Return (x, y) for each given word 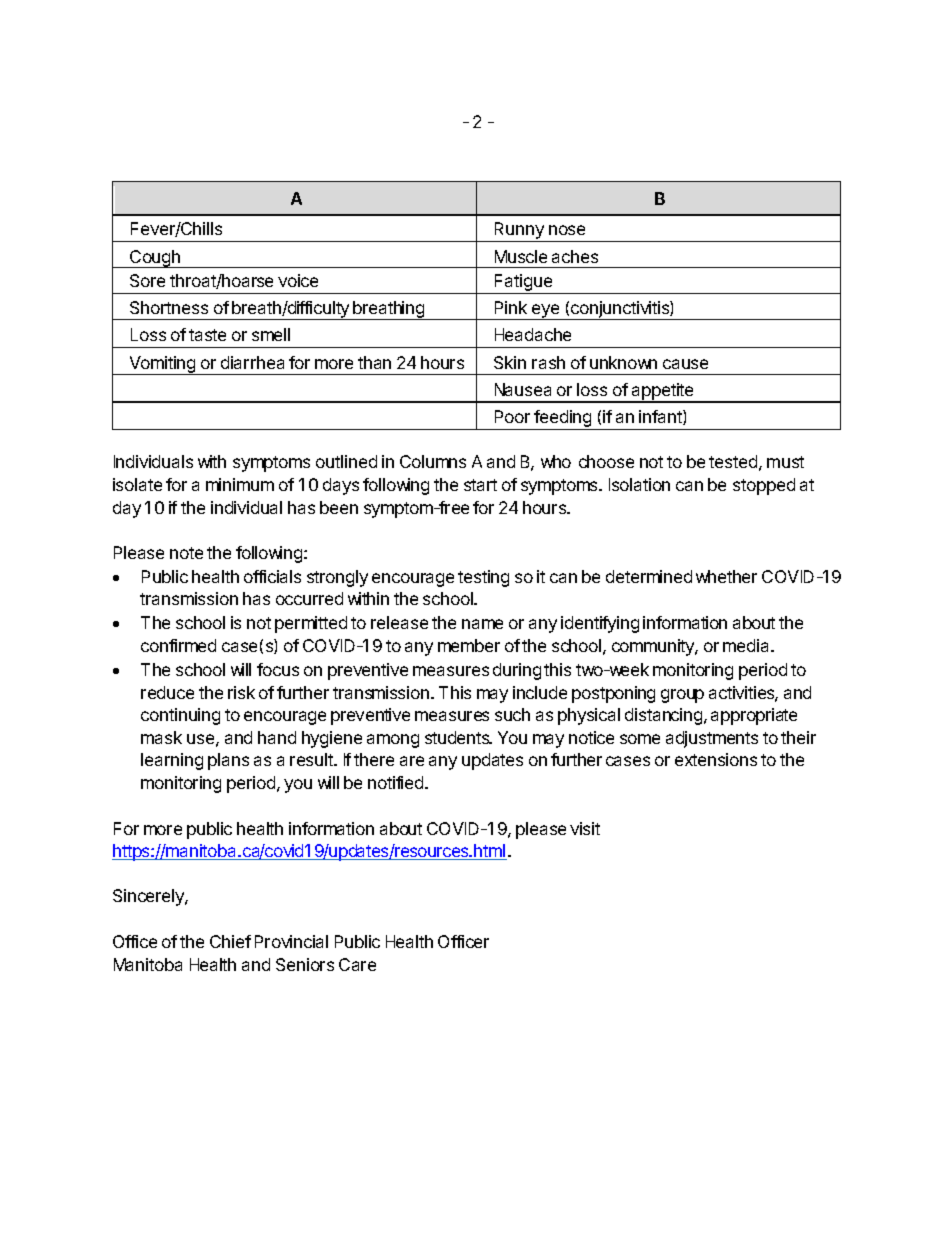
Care (357, 964)
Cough (155, 259)
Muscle (521, 256)
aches (575, 256)
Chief (230, 941)
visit (585, 828)
